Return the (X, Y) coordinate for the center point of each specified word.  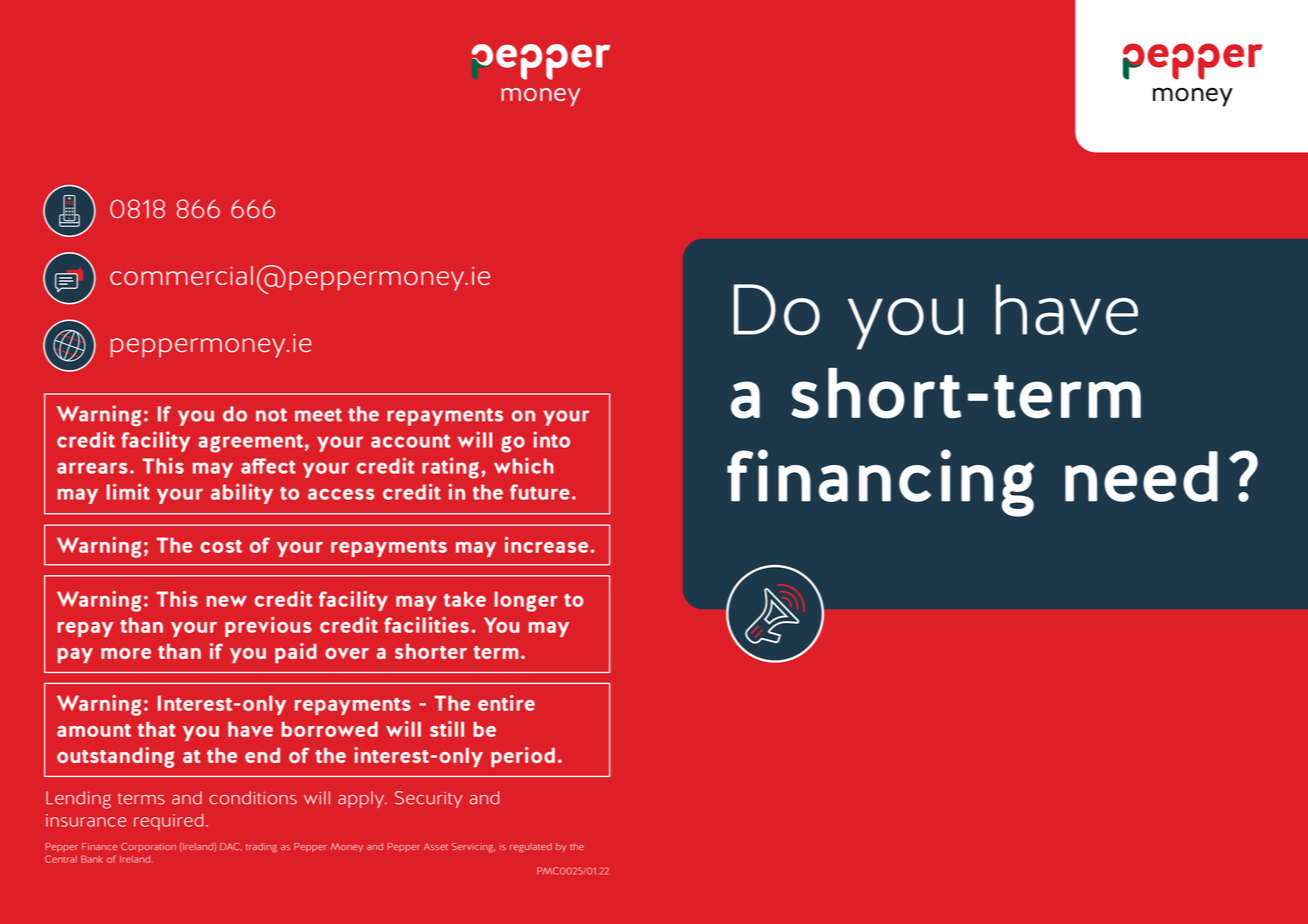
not (271, 415)
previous (268, 627)
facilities (426, 625)
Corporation (148, 847)
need (1141, 476)
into (551, 439)
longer (526, 601)
